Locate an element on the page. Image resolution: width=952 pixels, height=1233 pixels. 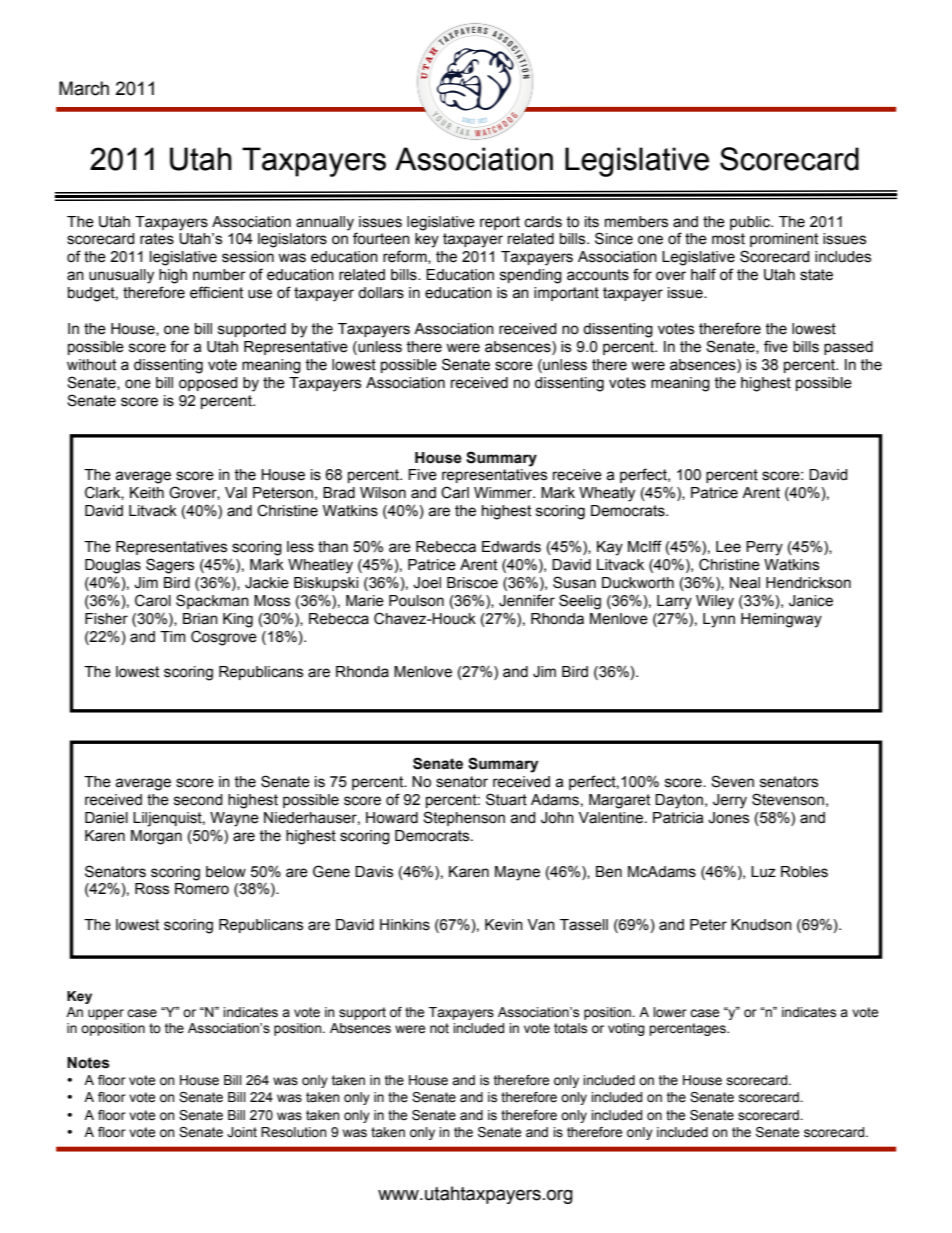
Carol is located at coordinates (153, 600).
